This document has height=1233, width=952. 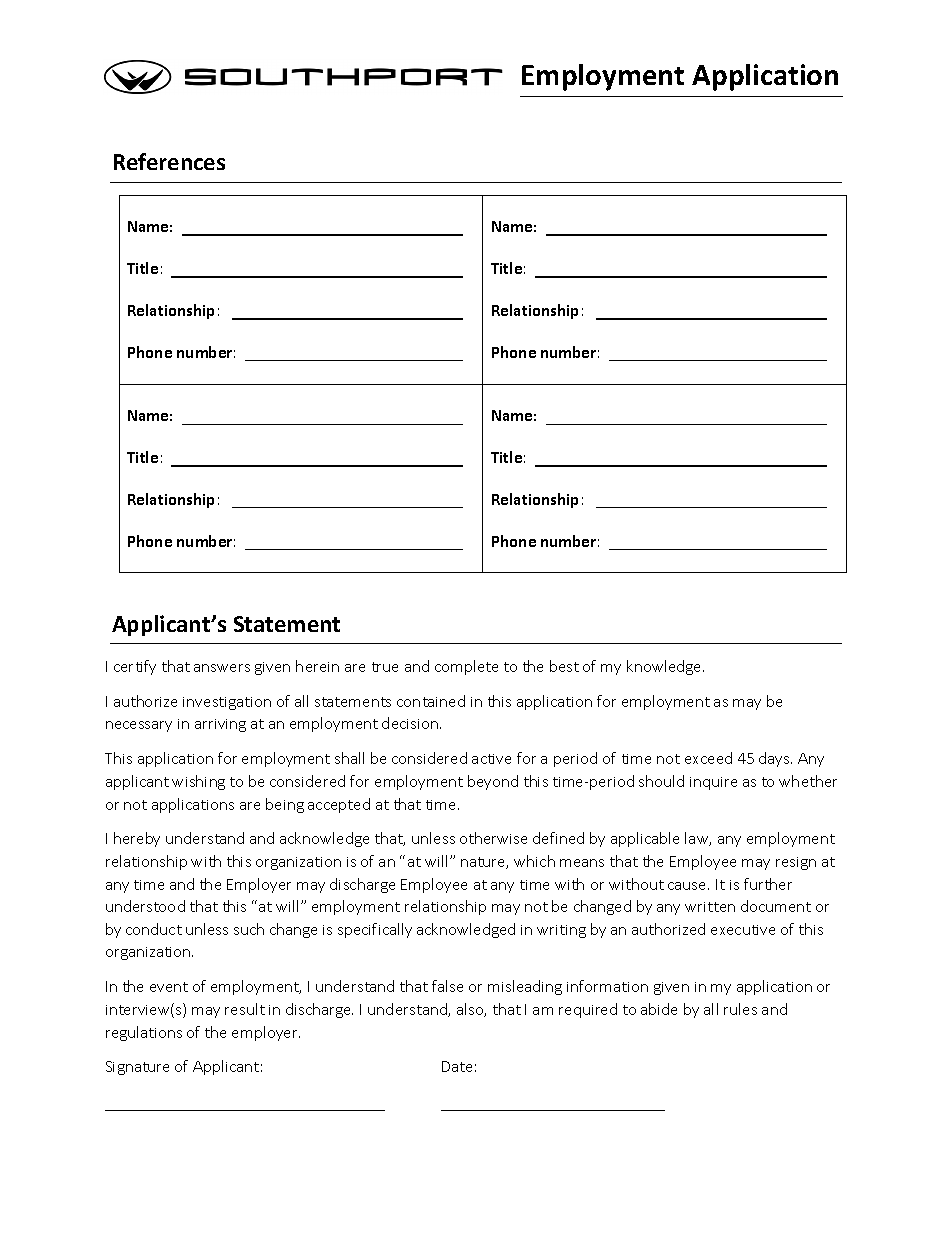 I want to click on result, so click(x=245, y=1009).
